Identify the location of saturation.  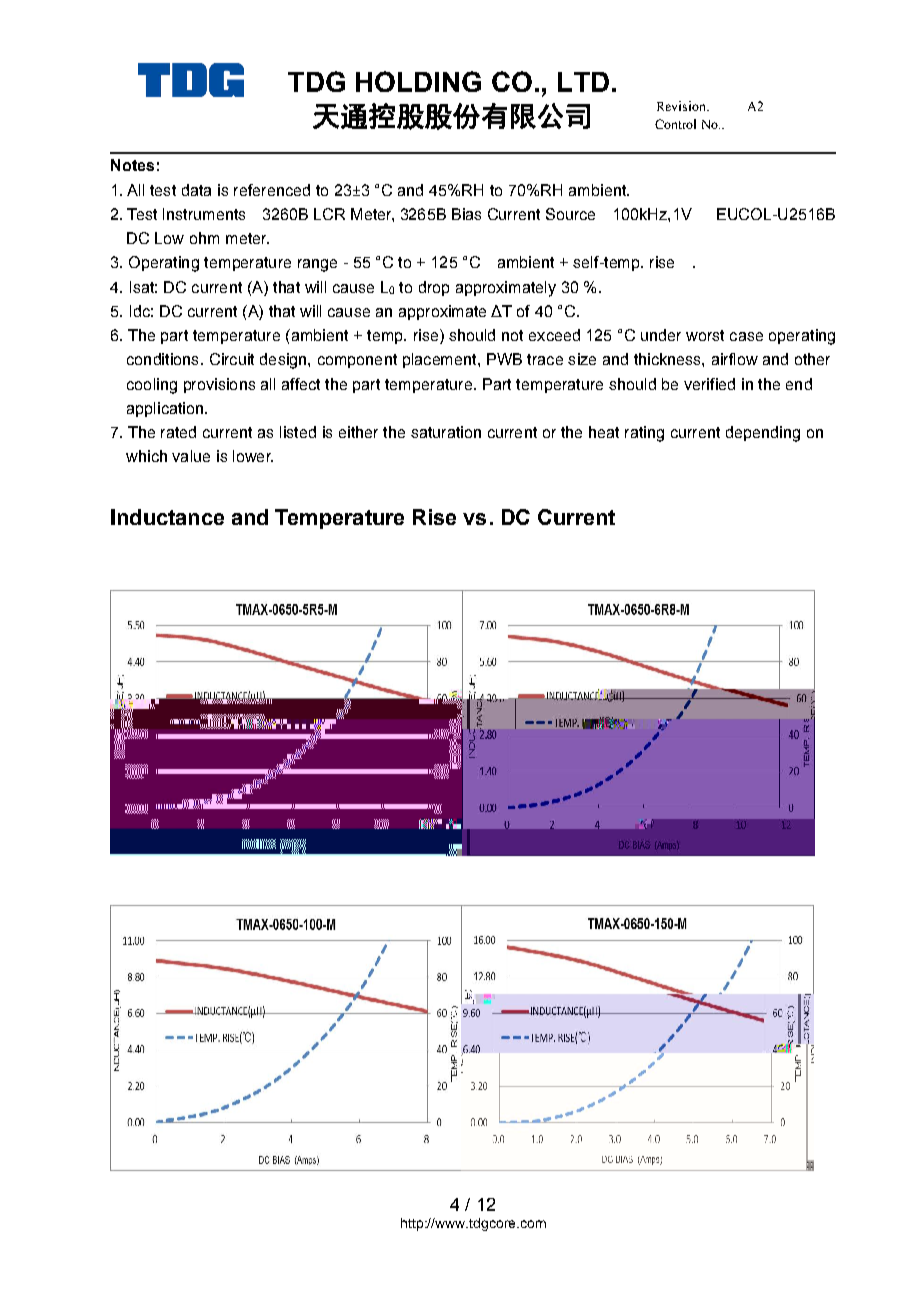
(446, 432).
